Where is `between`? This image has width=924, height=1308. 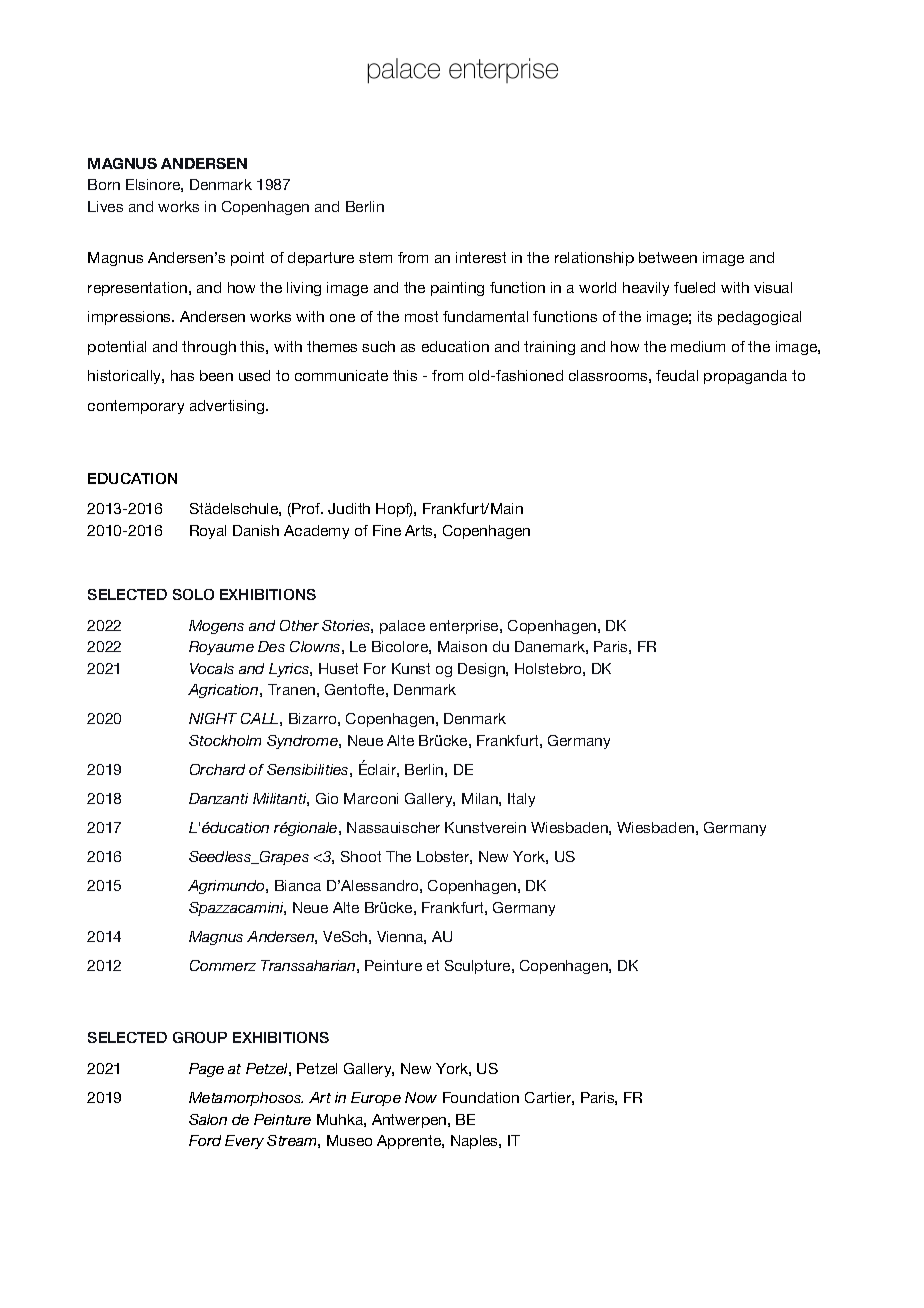
between is located at coordinates (668, 257).
